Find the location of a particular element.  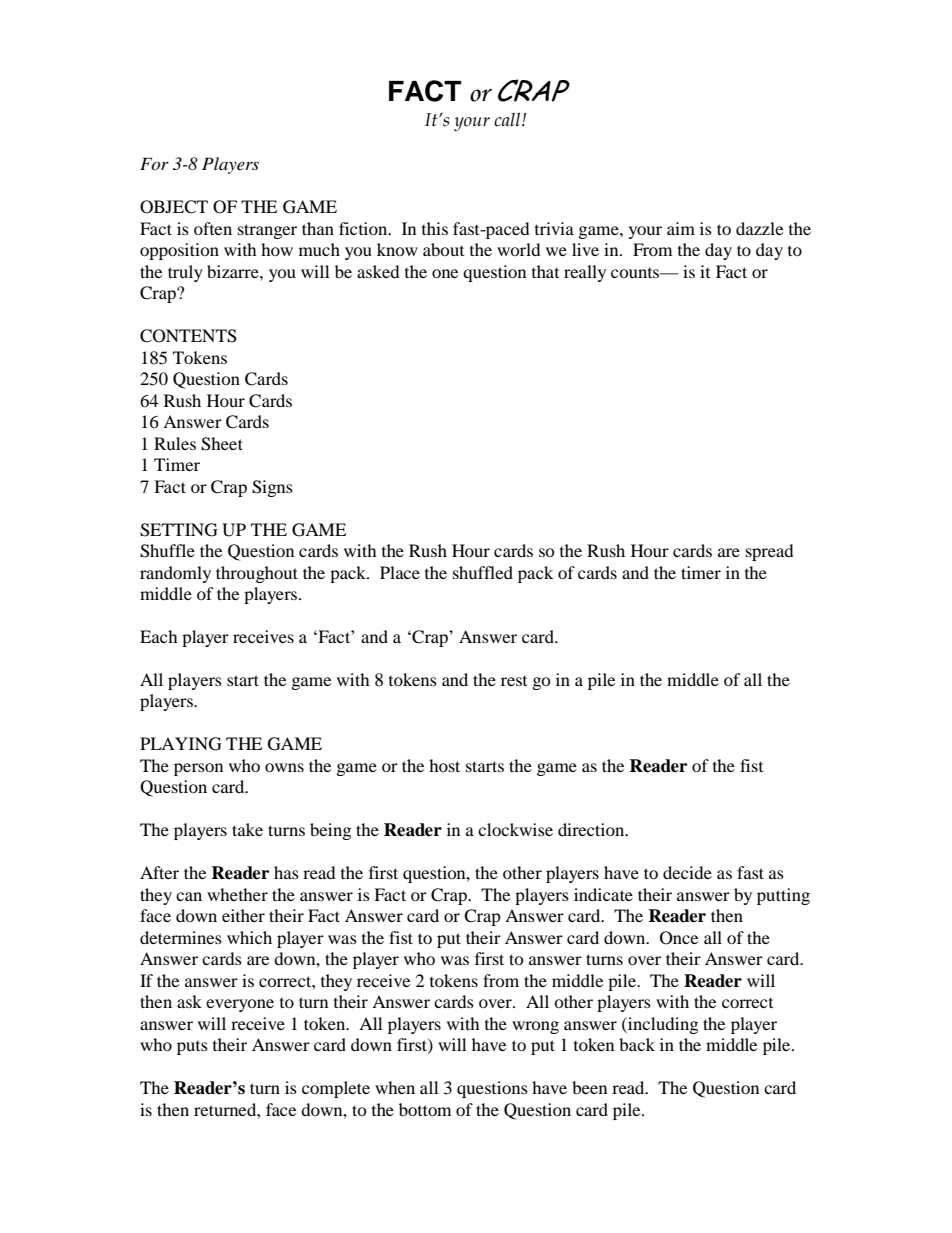

counts is located at coordinates (636, 273).
